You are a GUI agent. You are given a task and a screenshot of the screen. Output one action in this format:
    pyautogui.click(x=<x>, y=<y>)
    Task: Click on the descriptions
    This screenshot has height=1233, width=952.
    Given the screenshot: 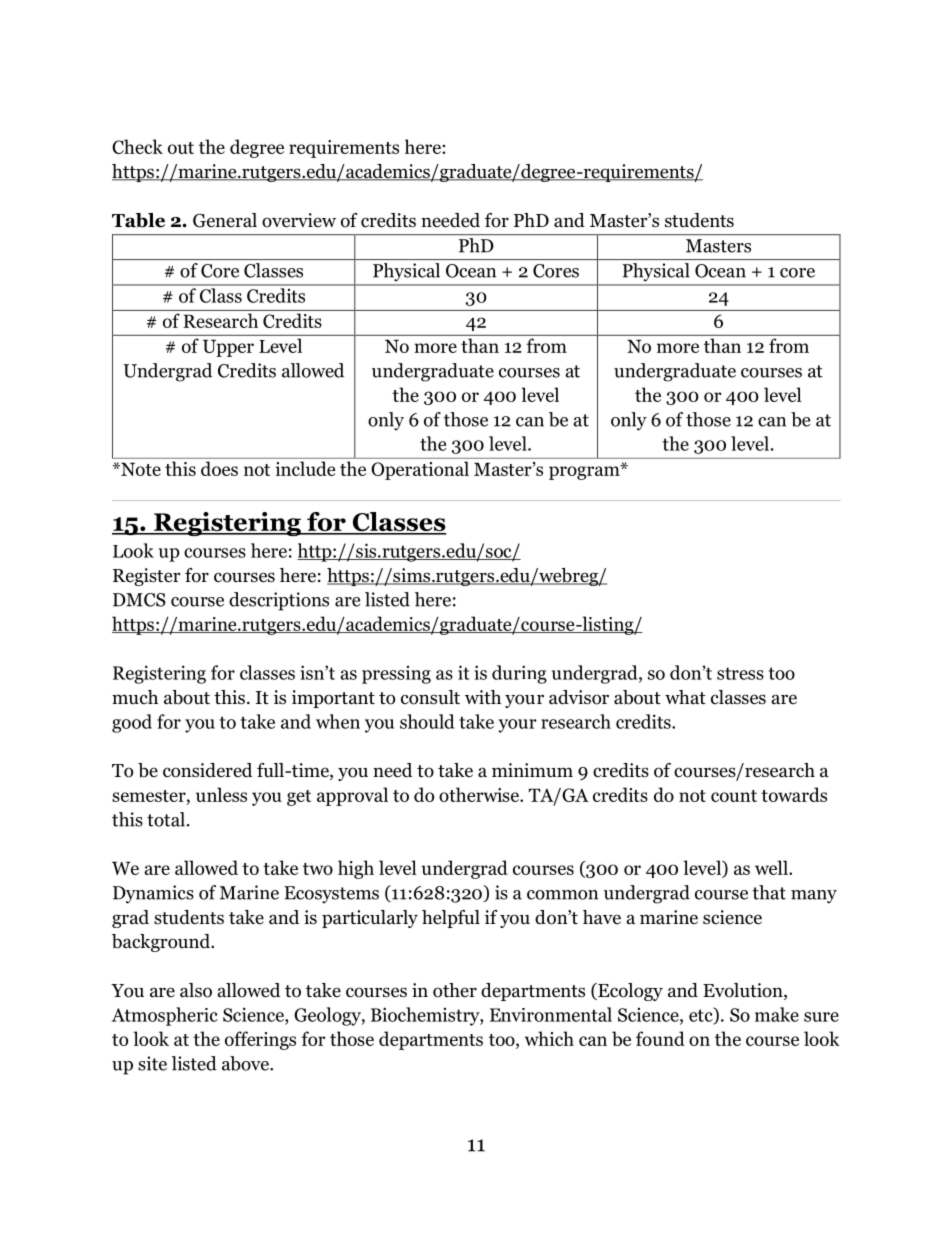 What is the action you would take?
    pyautogui.click(x=279, y=601)
